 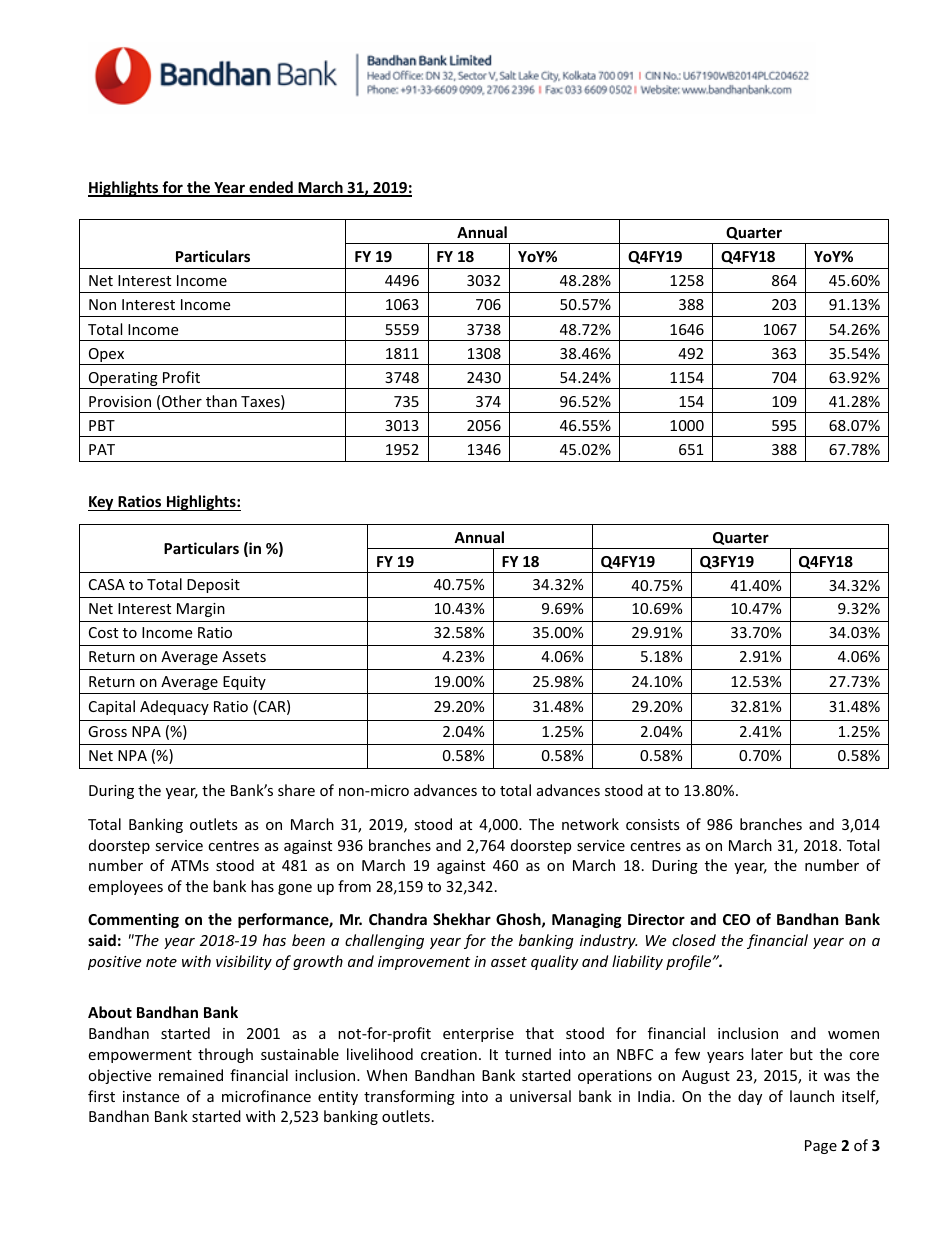 What do you see at coordinates (213, 586) in the screenshot?
I see `Deposit` at bounding box center [213, 586].
